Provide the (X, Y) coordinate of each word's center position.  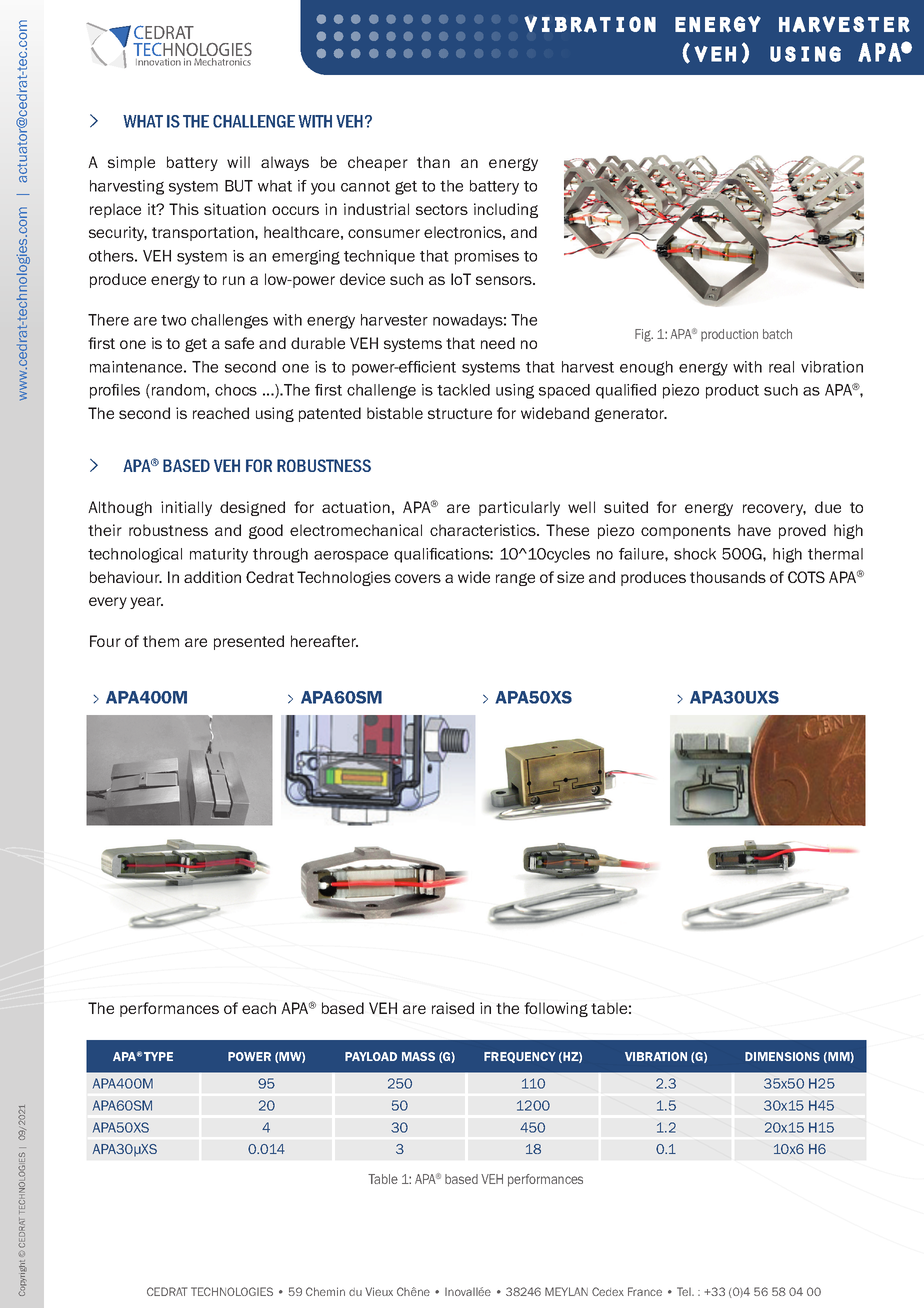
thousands (728, 577)
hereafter (324, 641)
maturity (219, 555)
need (498, 343)
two (173, 320)
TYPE (158, 1056)
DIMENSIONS (782, 1056)
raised (453, 1008)
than (433, 162)
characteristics (484, 530)
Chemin (325, 1291)
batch (777, 334)
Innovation (158, 62)
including (506, 210)
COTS (806, 577)
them (161, 641)
